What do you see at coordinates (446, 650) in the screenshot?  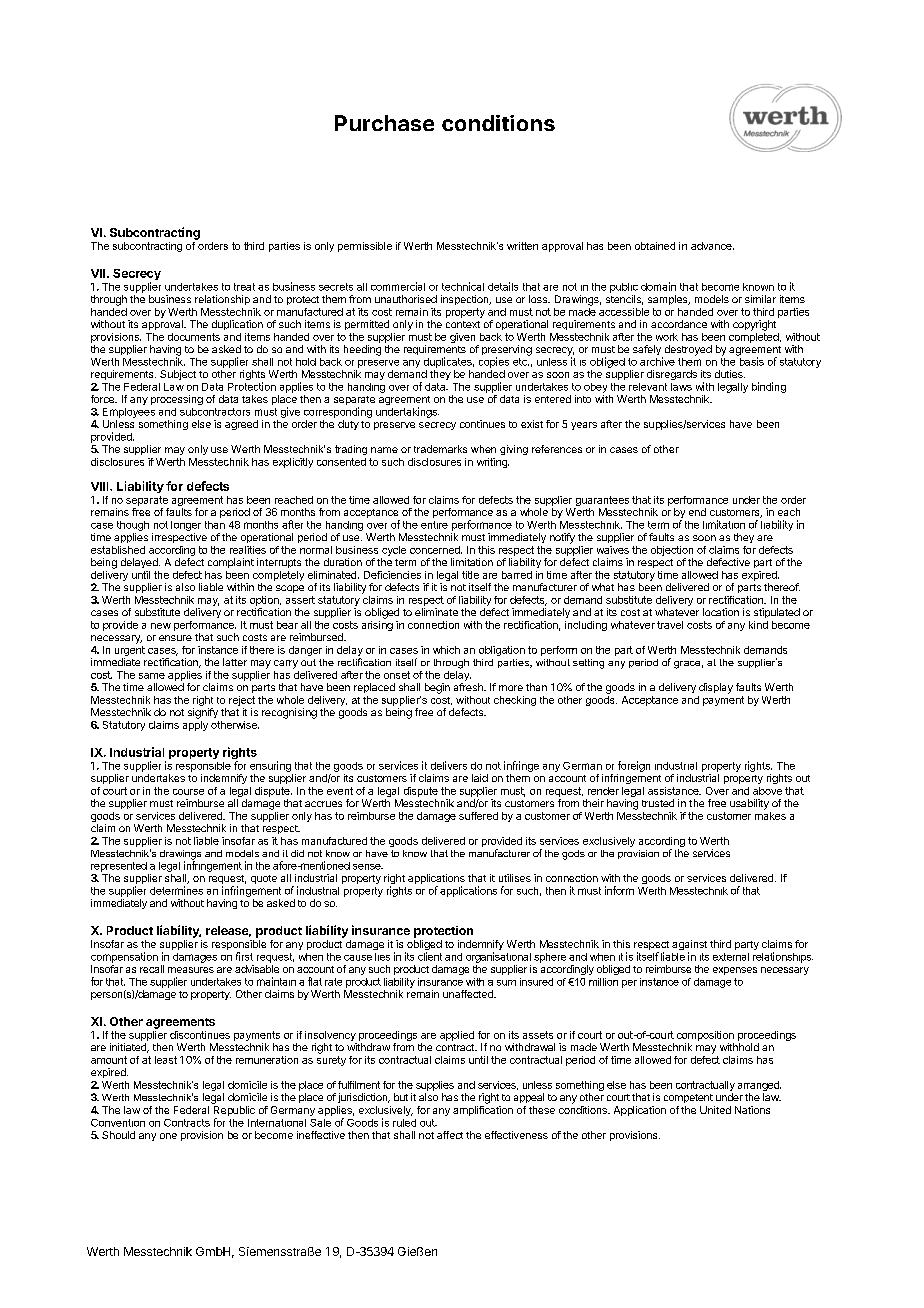 I see `which` at bounding box center [446, 650].
